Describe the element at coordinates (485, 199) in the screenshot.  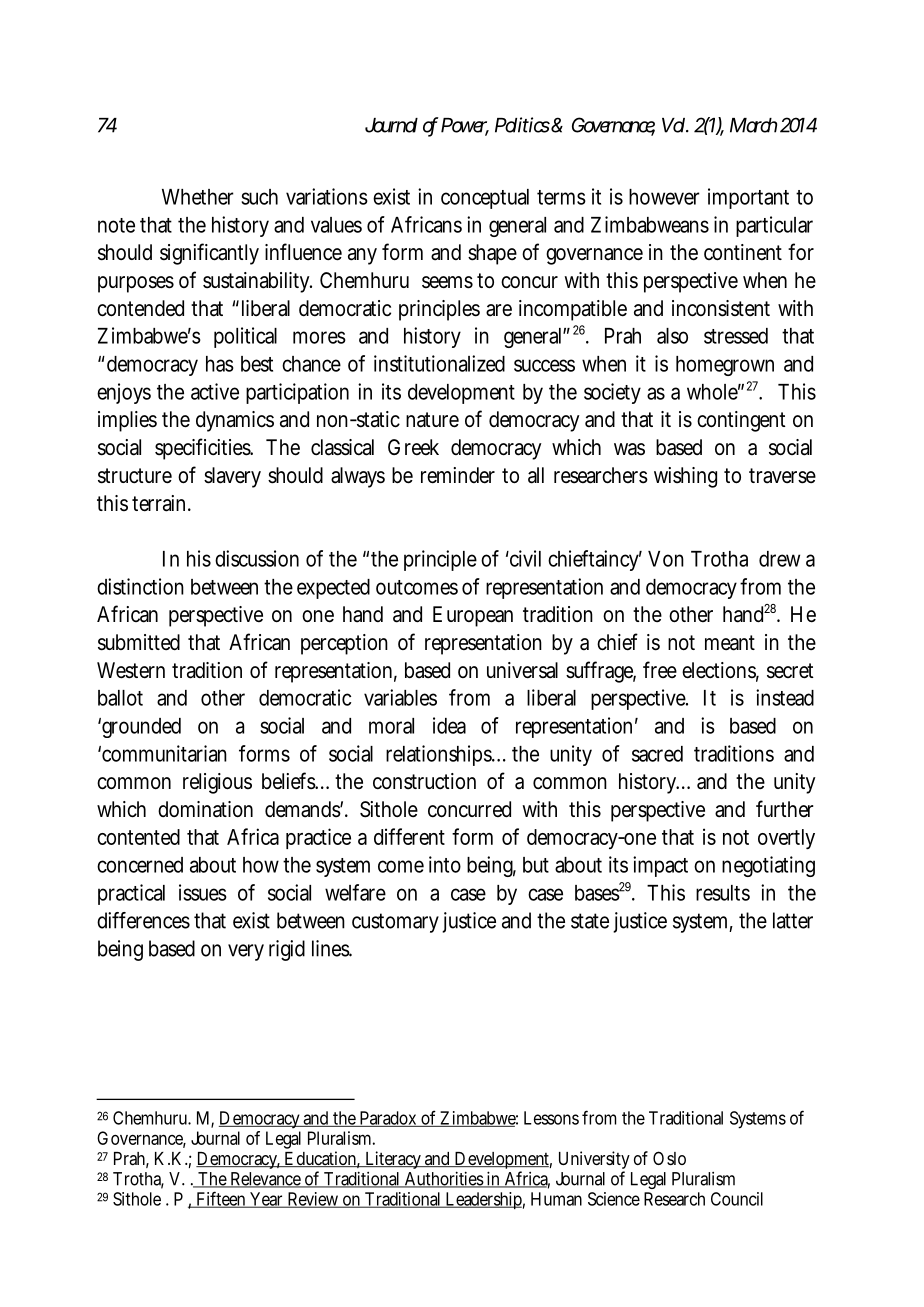
I see `conceptual` at that location.
